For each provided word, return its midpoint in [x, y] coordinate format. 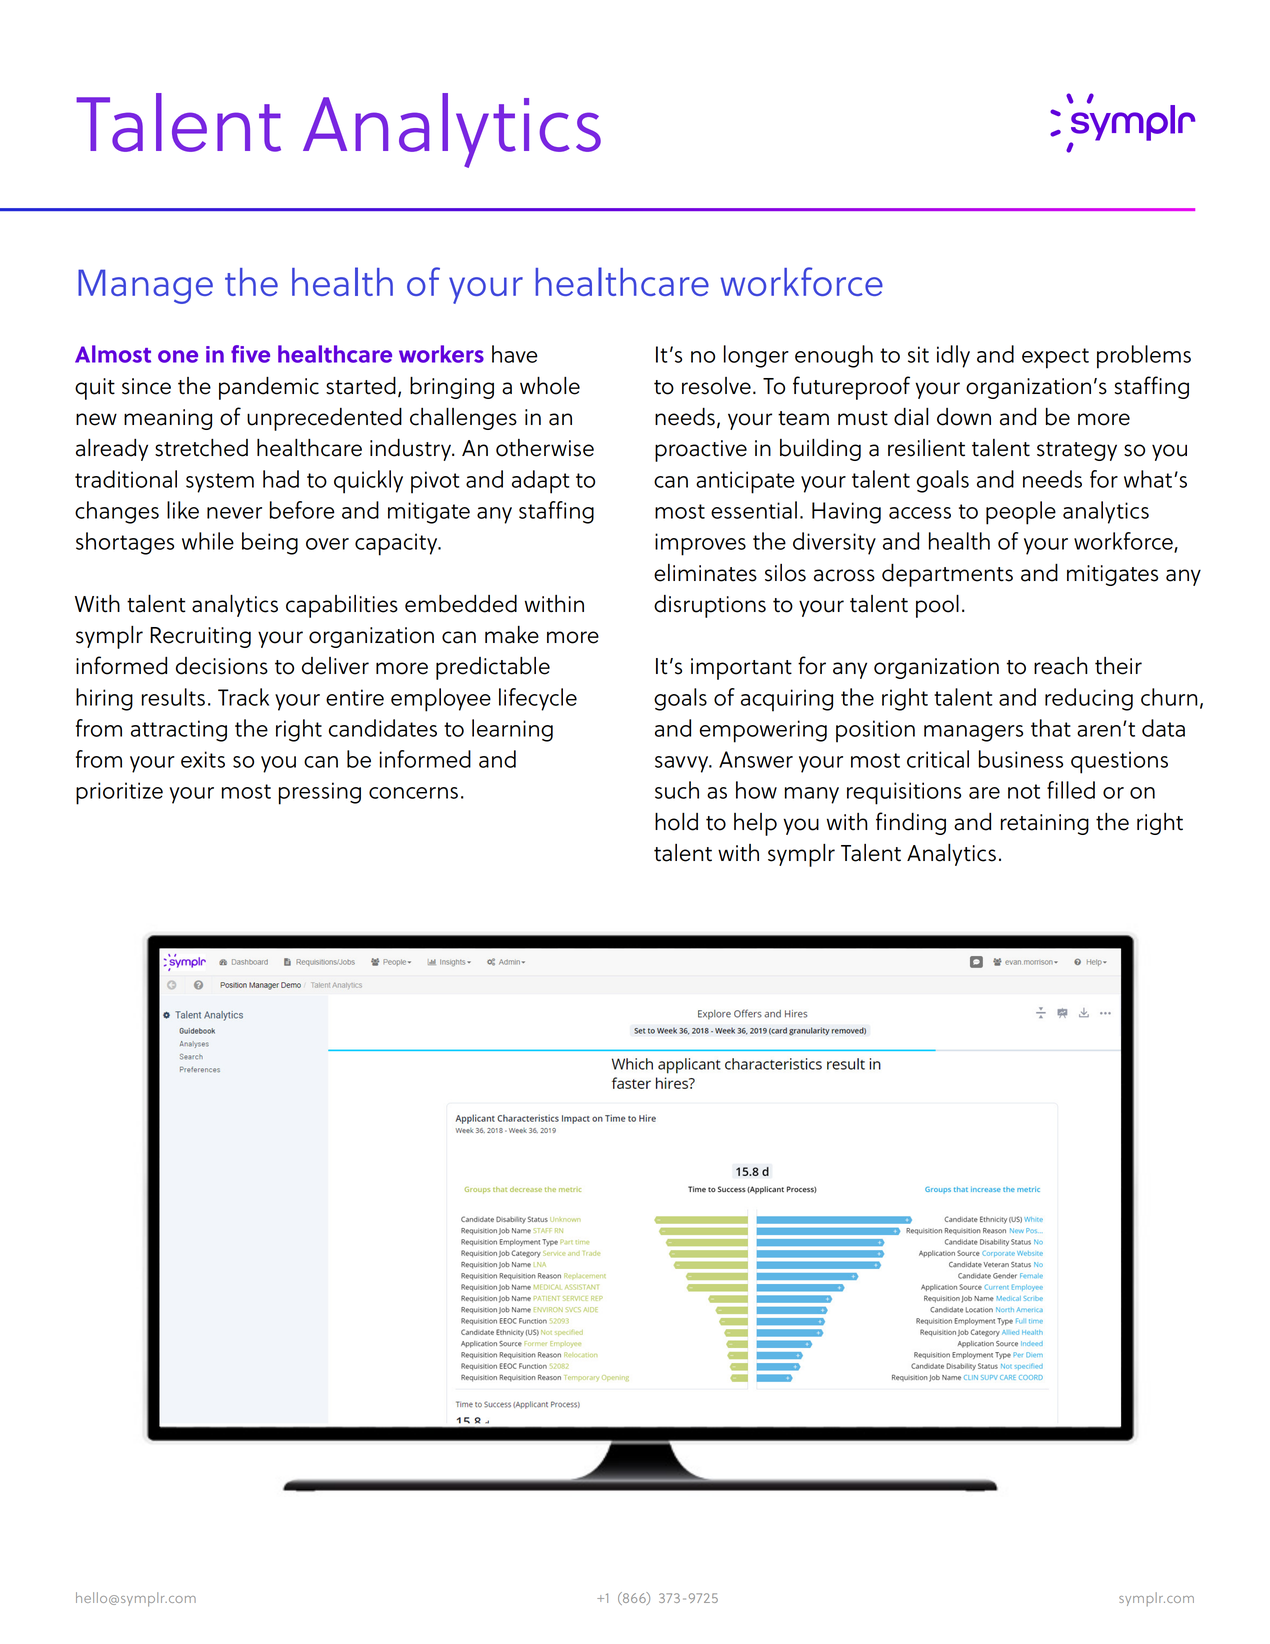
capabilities [342, 606]
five [250, 354]
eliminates [705, 573]
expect [1055, 358]
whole [550, 386]
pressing [320, 793]
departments [947, 575]
